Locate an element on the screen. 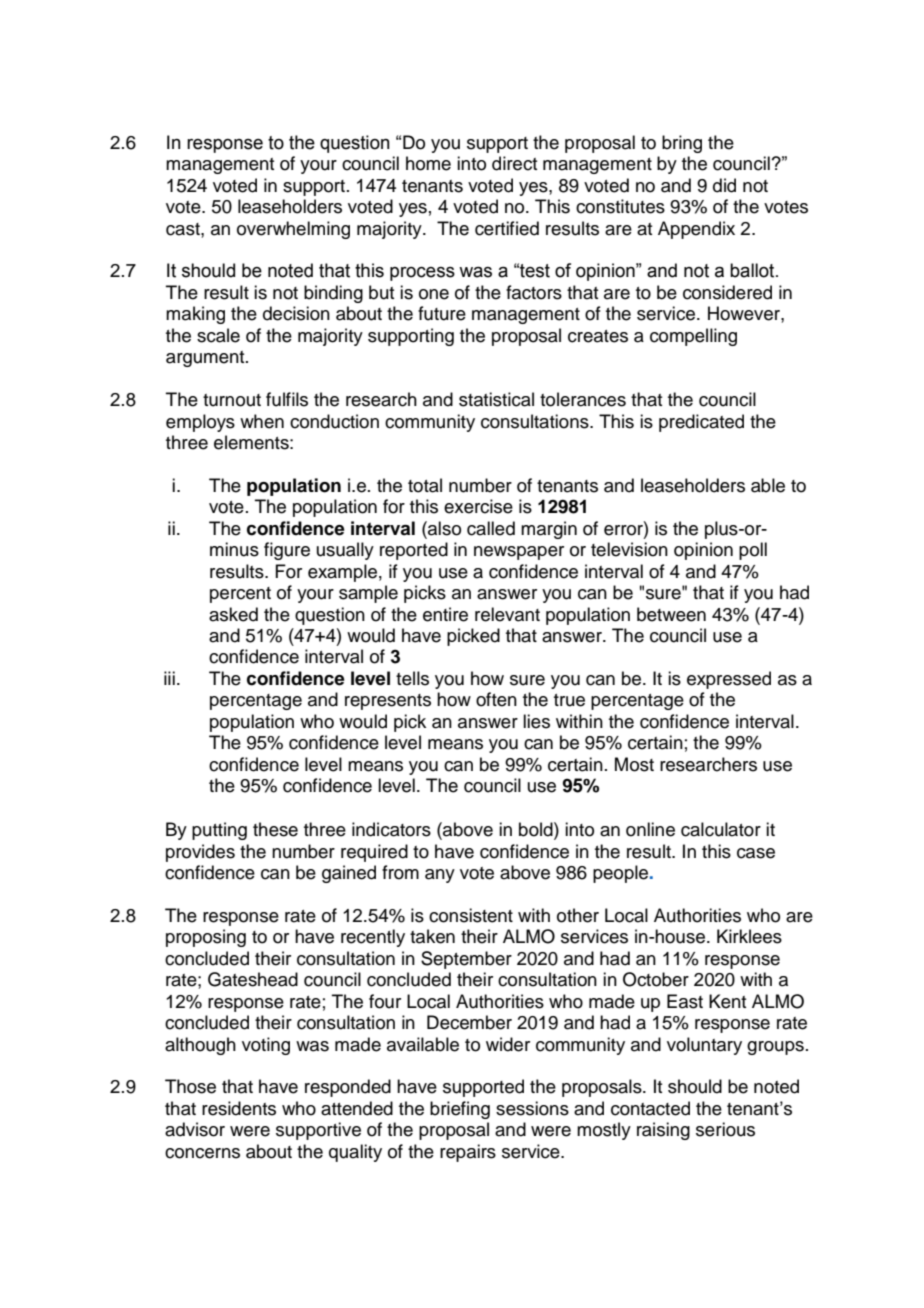  case is located at coordinates (756, 853).
